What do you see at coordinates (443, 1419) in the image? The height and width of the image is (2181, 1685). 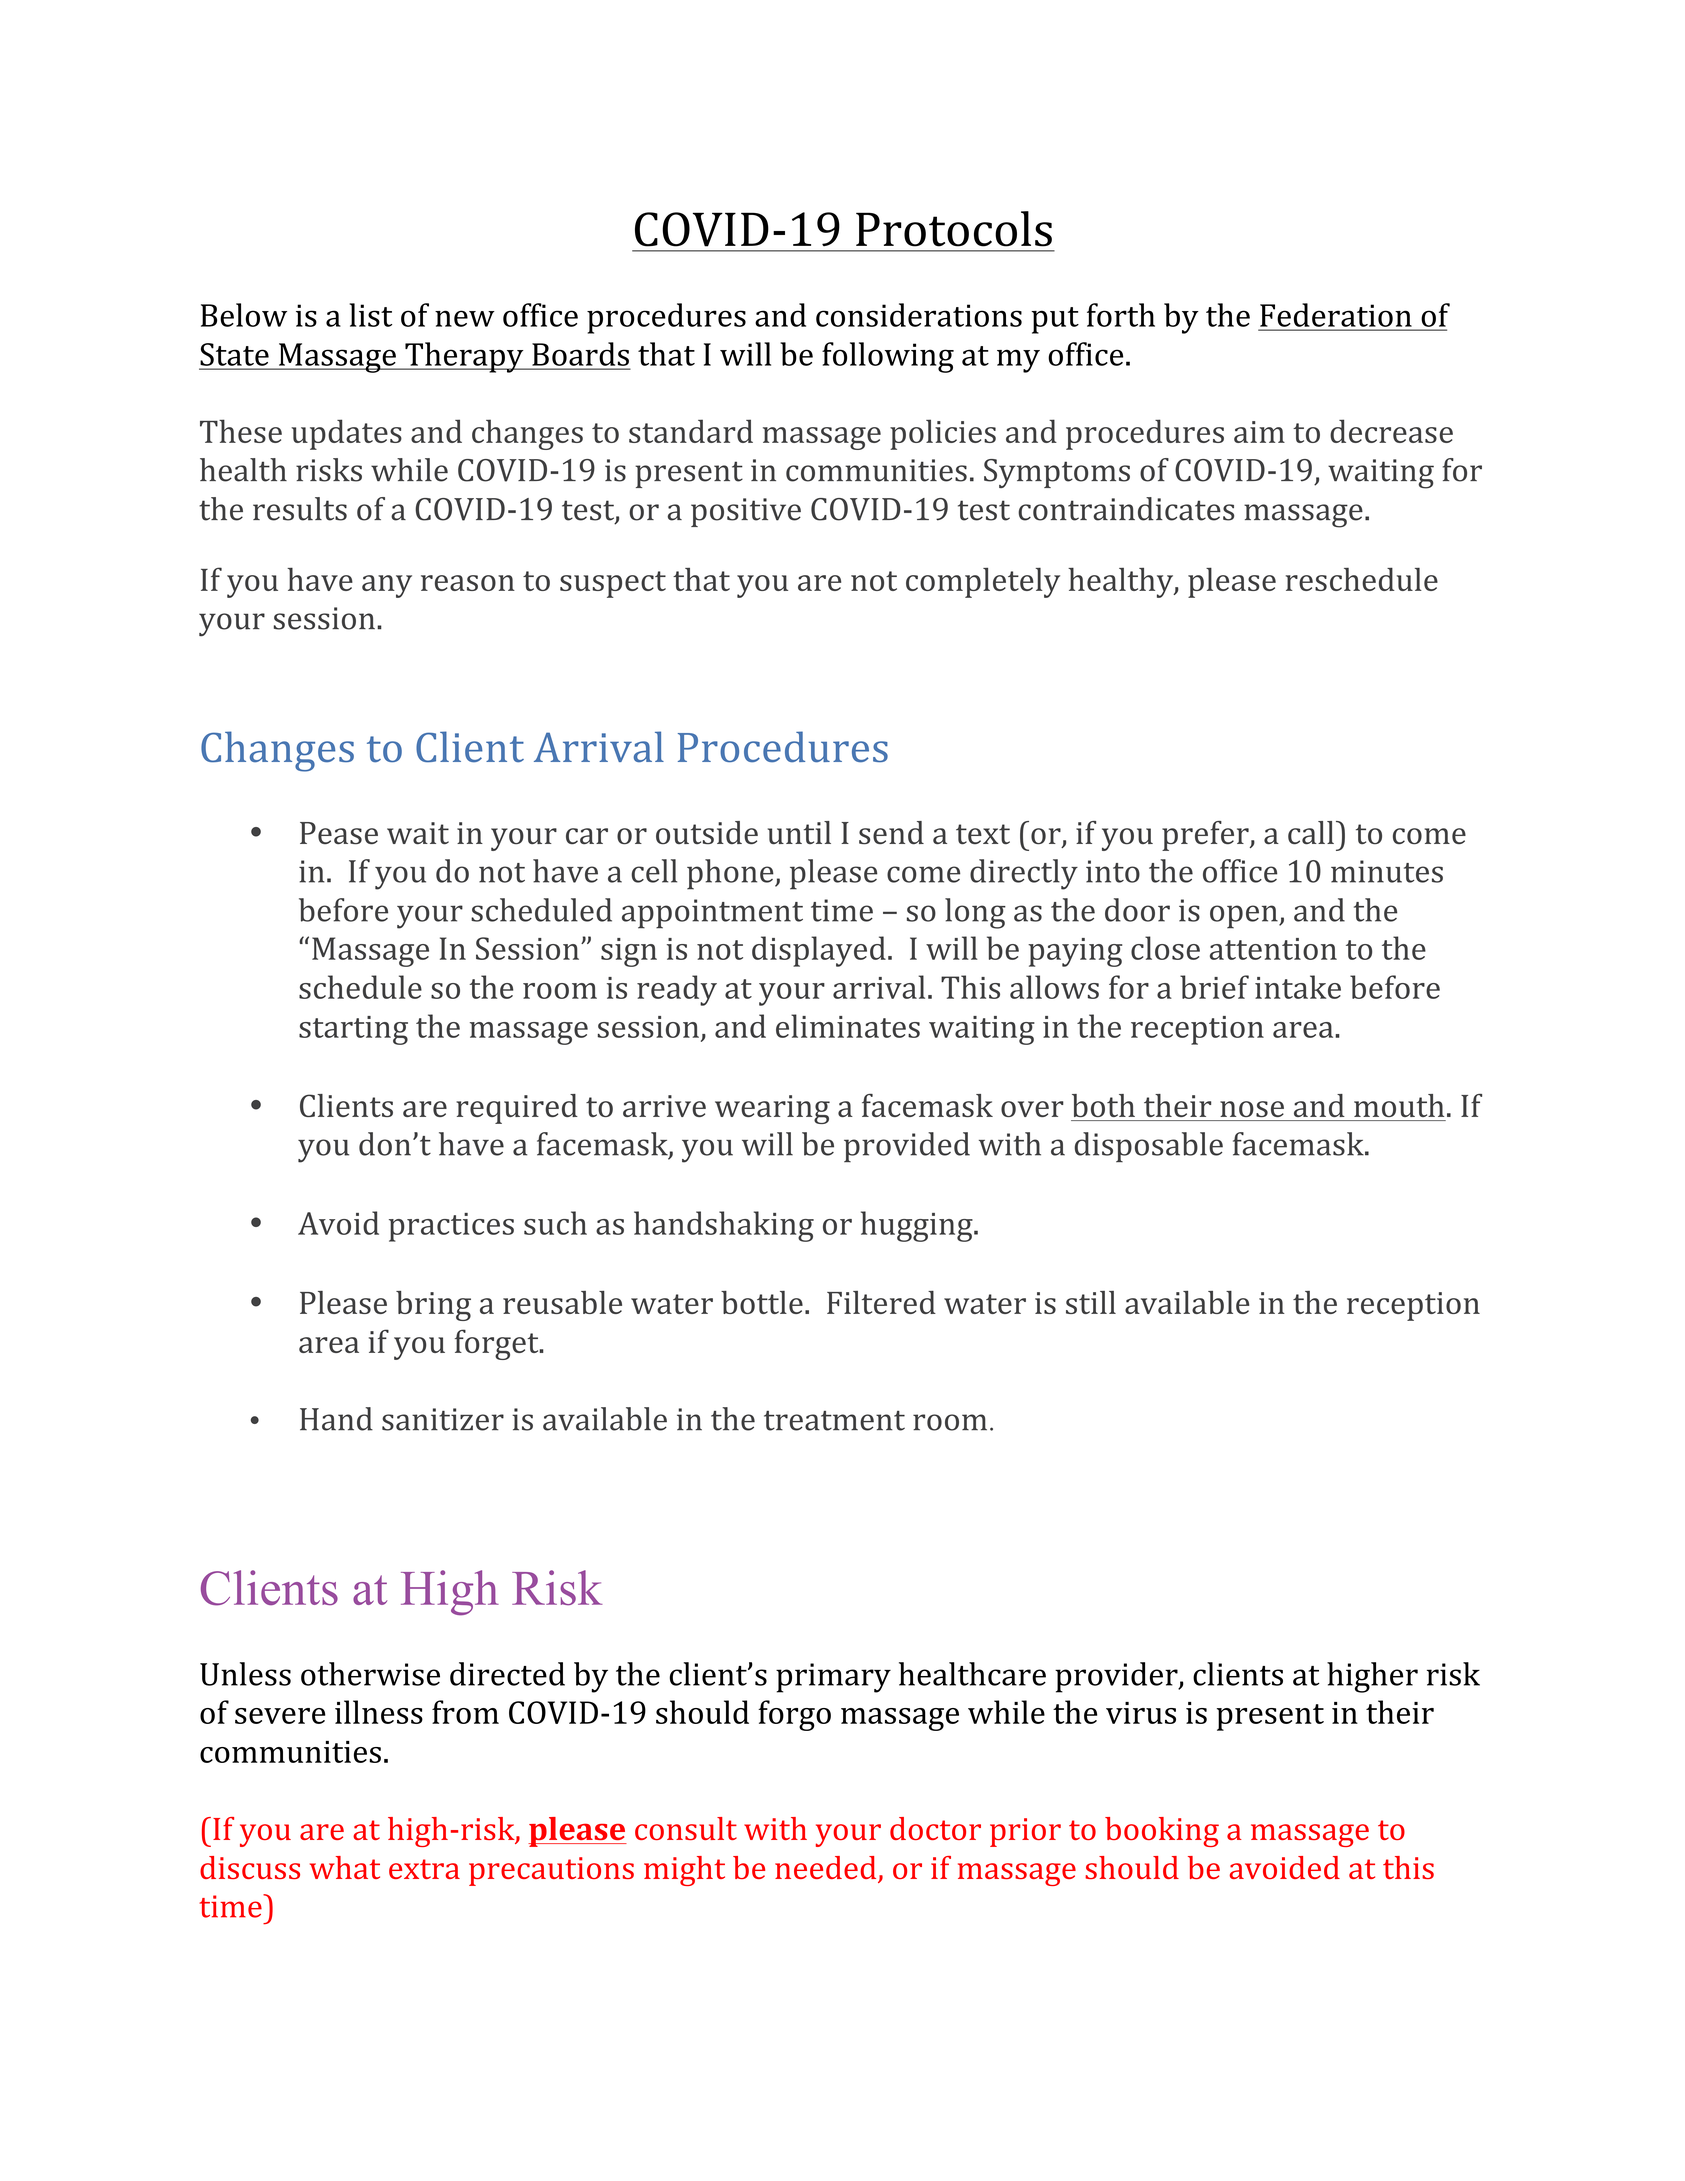 I see `sanitizer` at bounding box center [443, 1419].
